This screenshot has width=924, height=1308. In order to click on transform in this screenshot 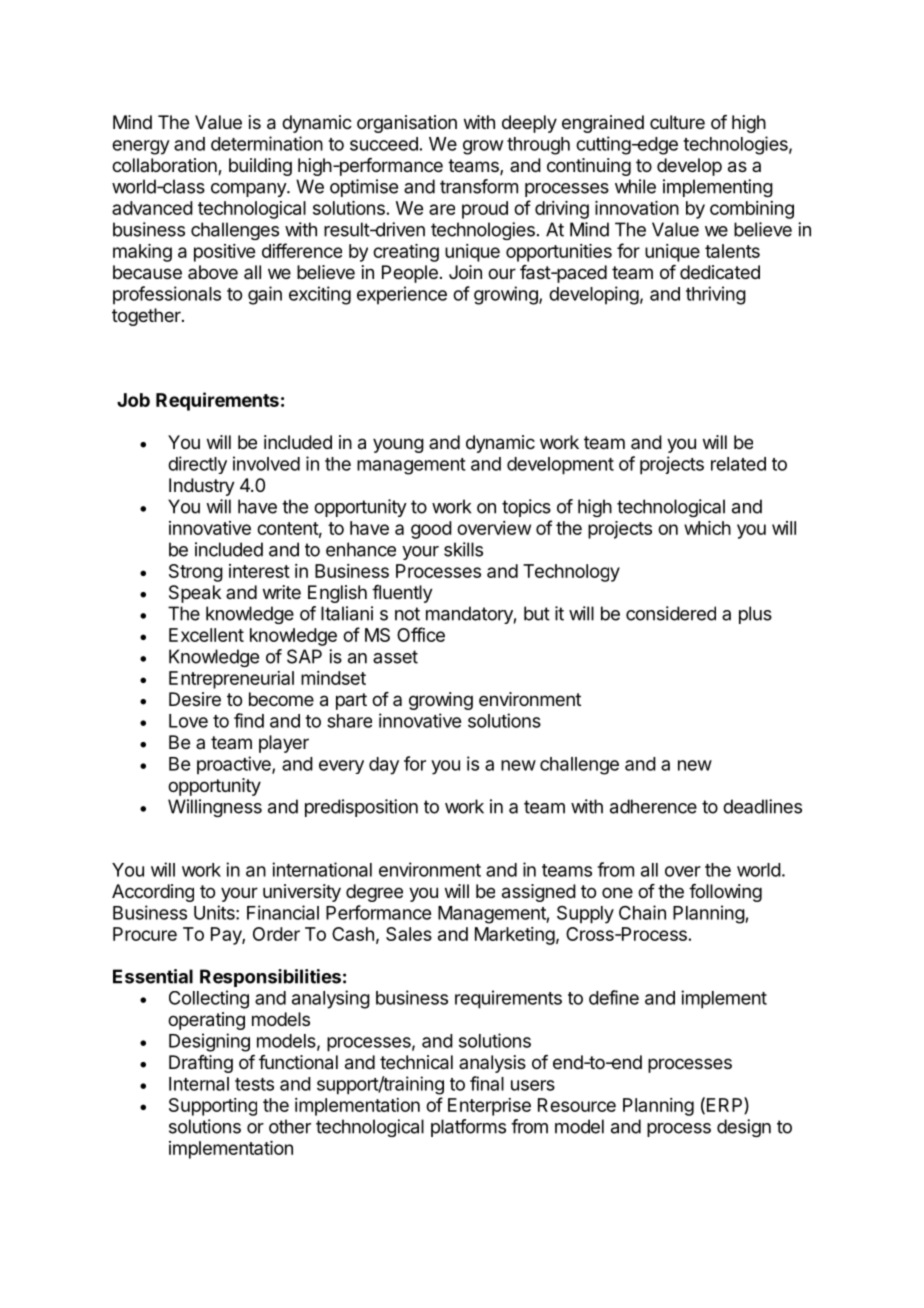, I will do `click(479, 186)`.
